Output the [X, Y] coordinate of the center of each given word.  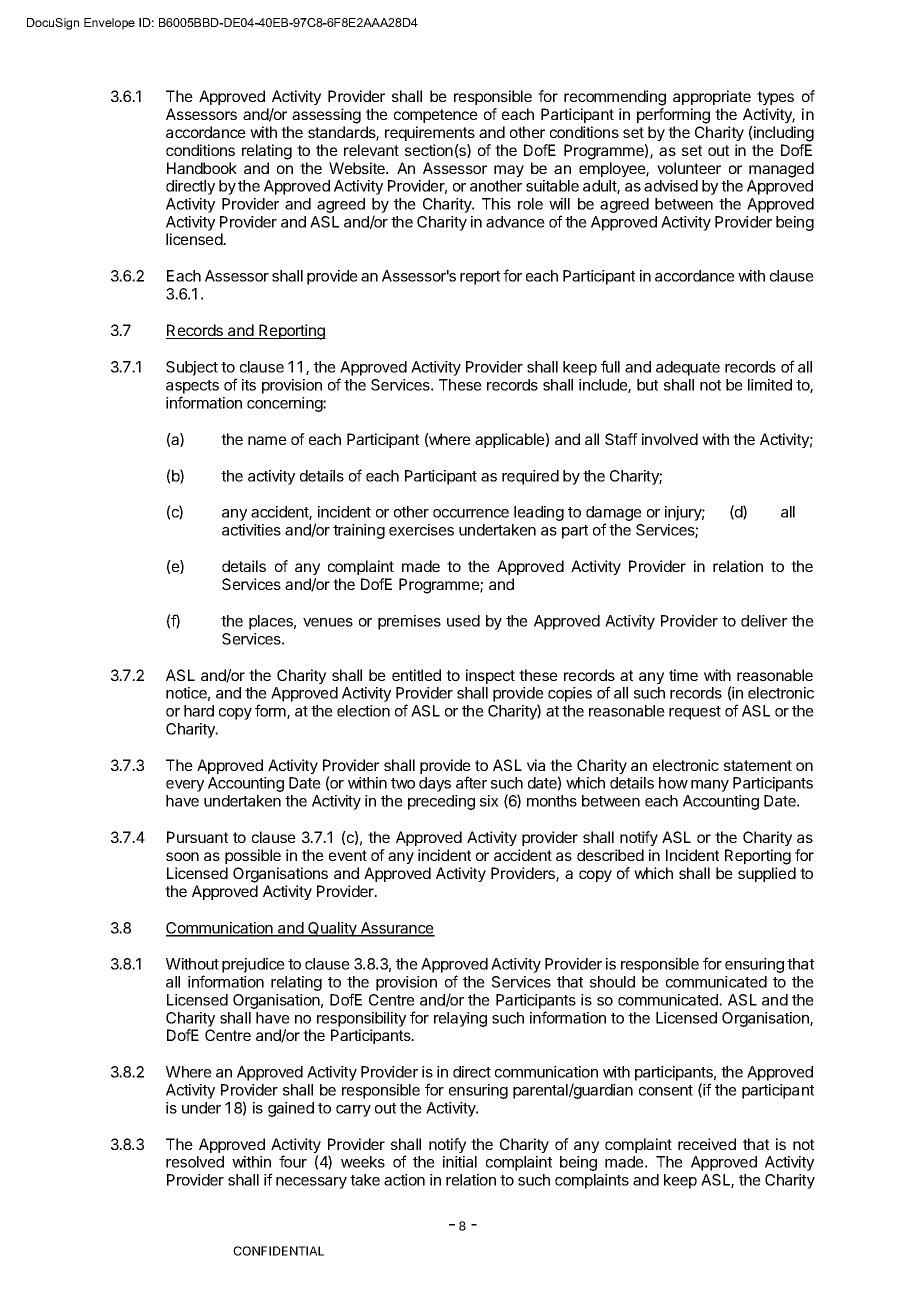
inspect [490, 676]
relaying [460, 1019]
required [530, 477]
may [509, 171]
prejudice [253, 965]
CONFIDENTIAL [278, 1251]
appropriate [712, 97]
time [683, 675]
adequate [688, 368]
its [249, 385]
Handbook [202, 168]
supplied [767, 874]
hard [199, 711]
